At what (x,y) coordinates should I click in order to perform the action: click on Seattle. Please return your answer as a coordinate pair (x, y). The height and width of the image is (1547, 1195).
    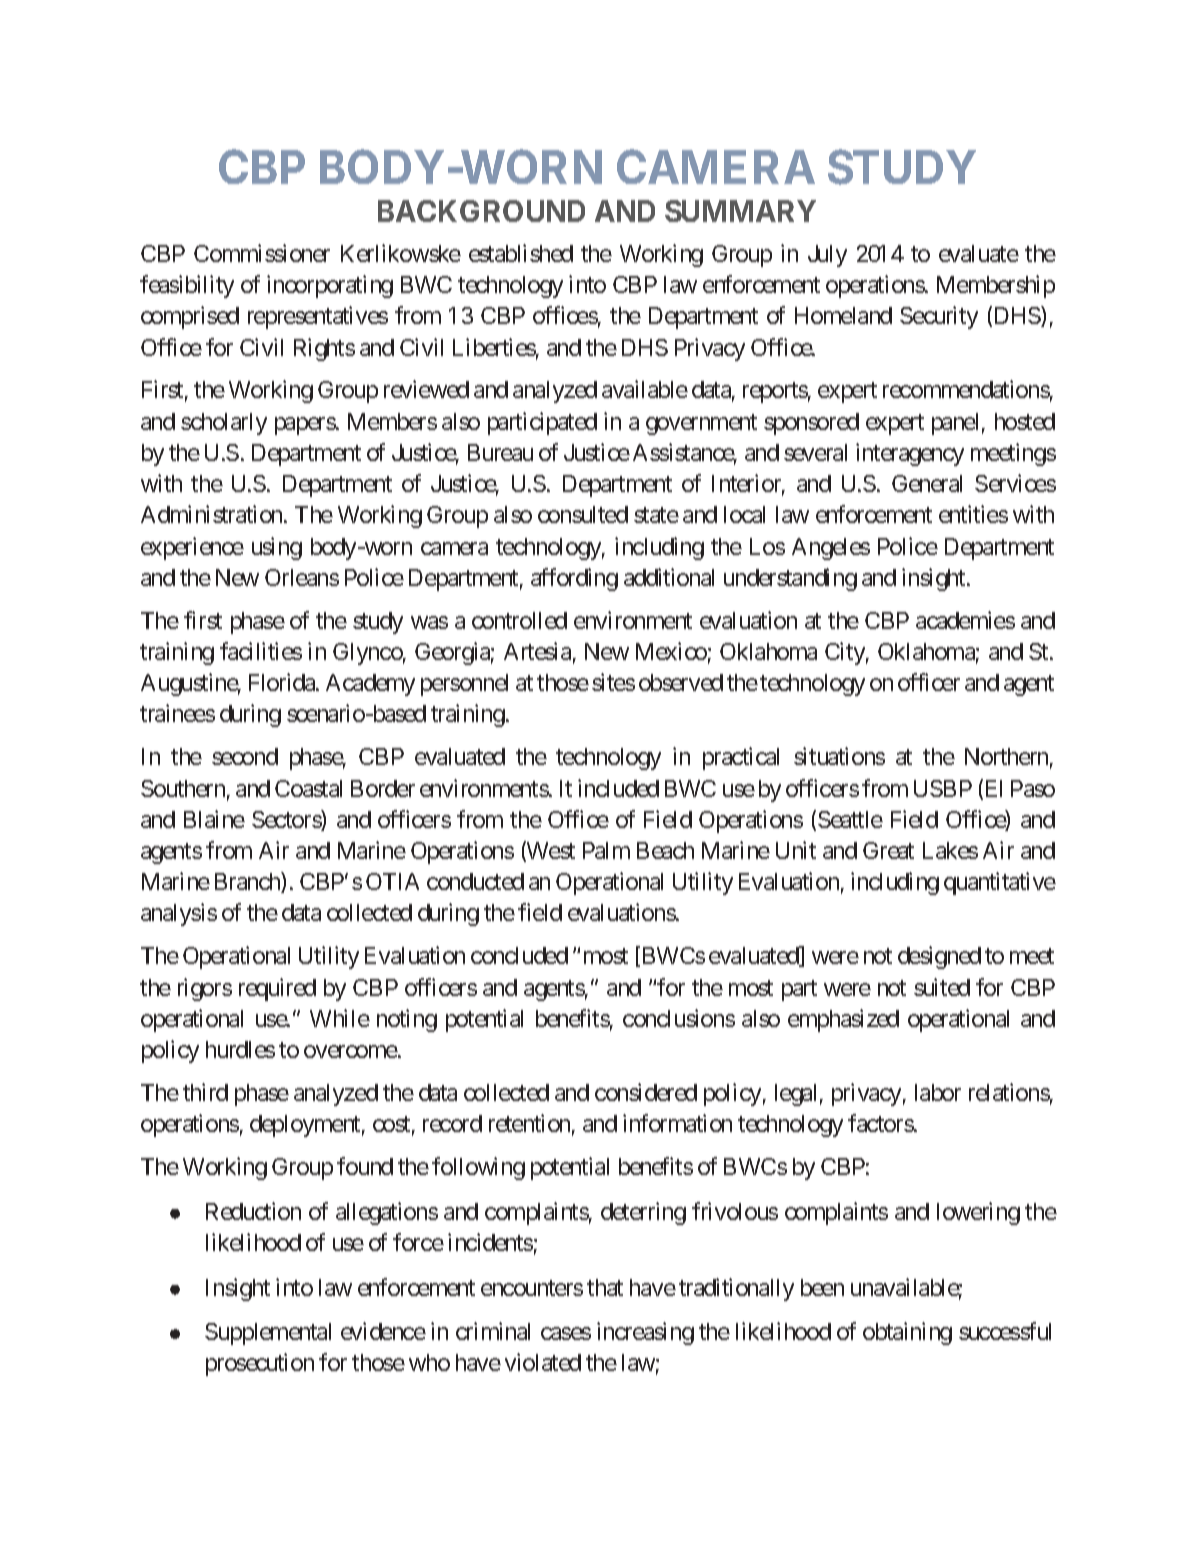
    Looking at the image, I should click on (850, 819).
